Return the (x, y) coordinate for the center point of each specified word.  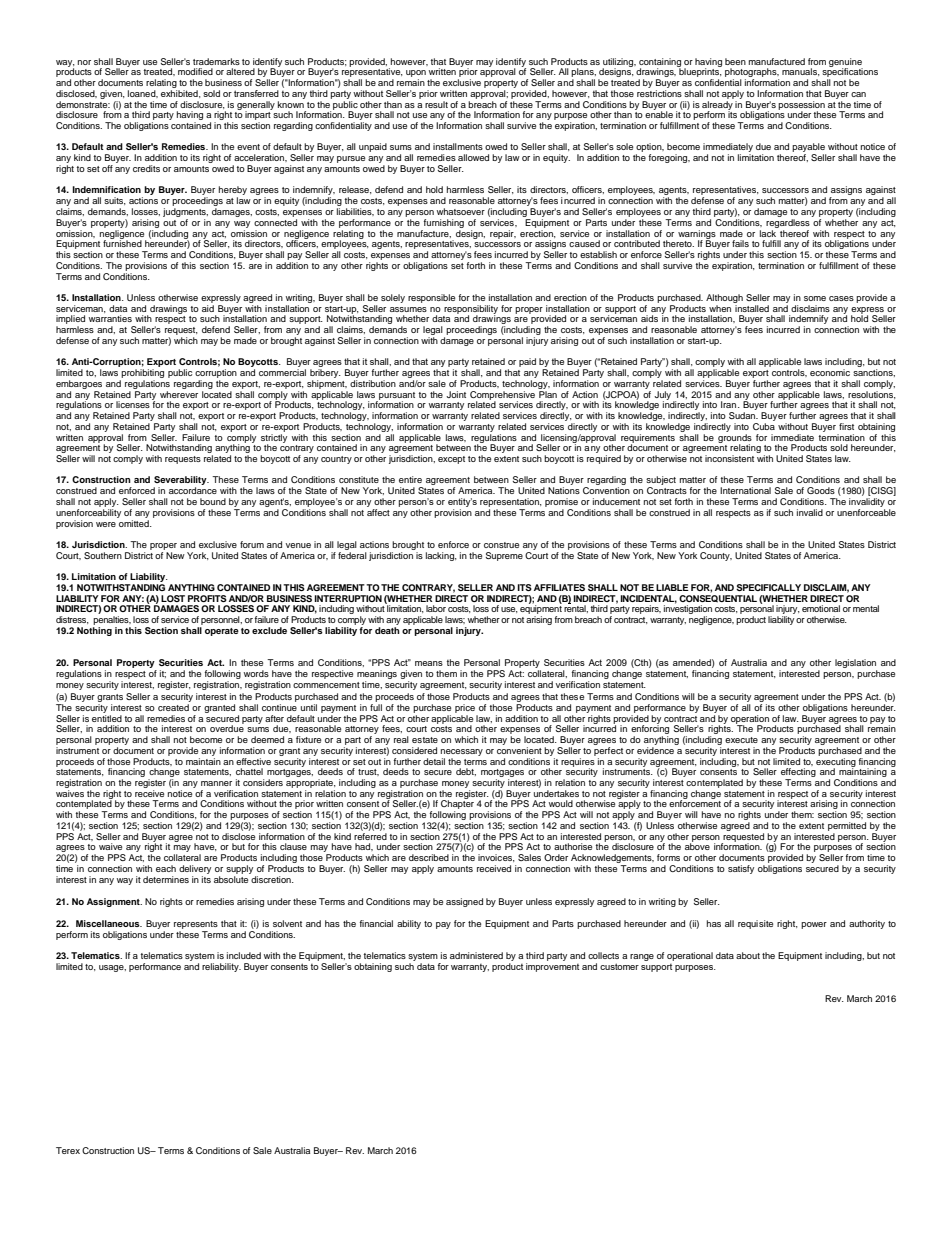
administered (476, 955)
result (436, 104)
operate (222, 632)
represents (196, 925)
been (735, 61)
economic (830, 372)
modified (195, 71)
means (429, 663)
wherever (179, 393)
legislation (856, 665)
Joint (456, 394)
